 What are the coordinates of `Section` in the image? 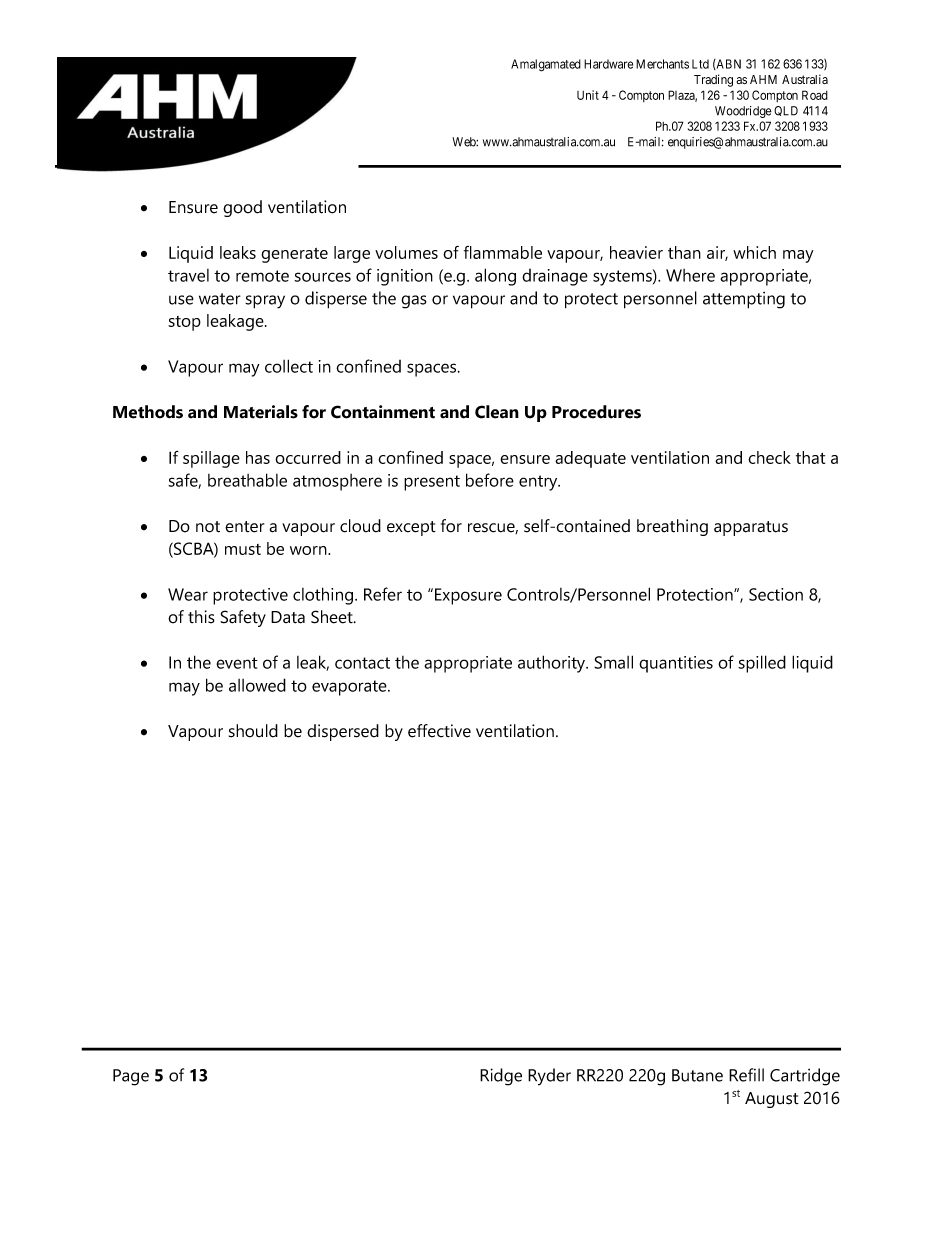 It's located at (776, 594).
